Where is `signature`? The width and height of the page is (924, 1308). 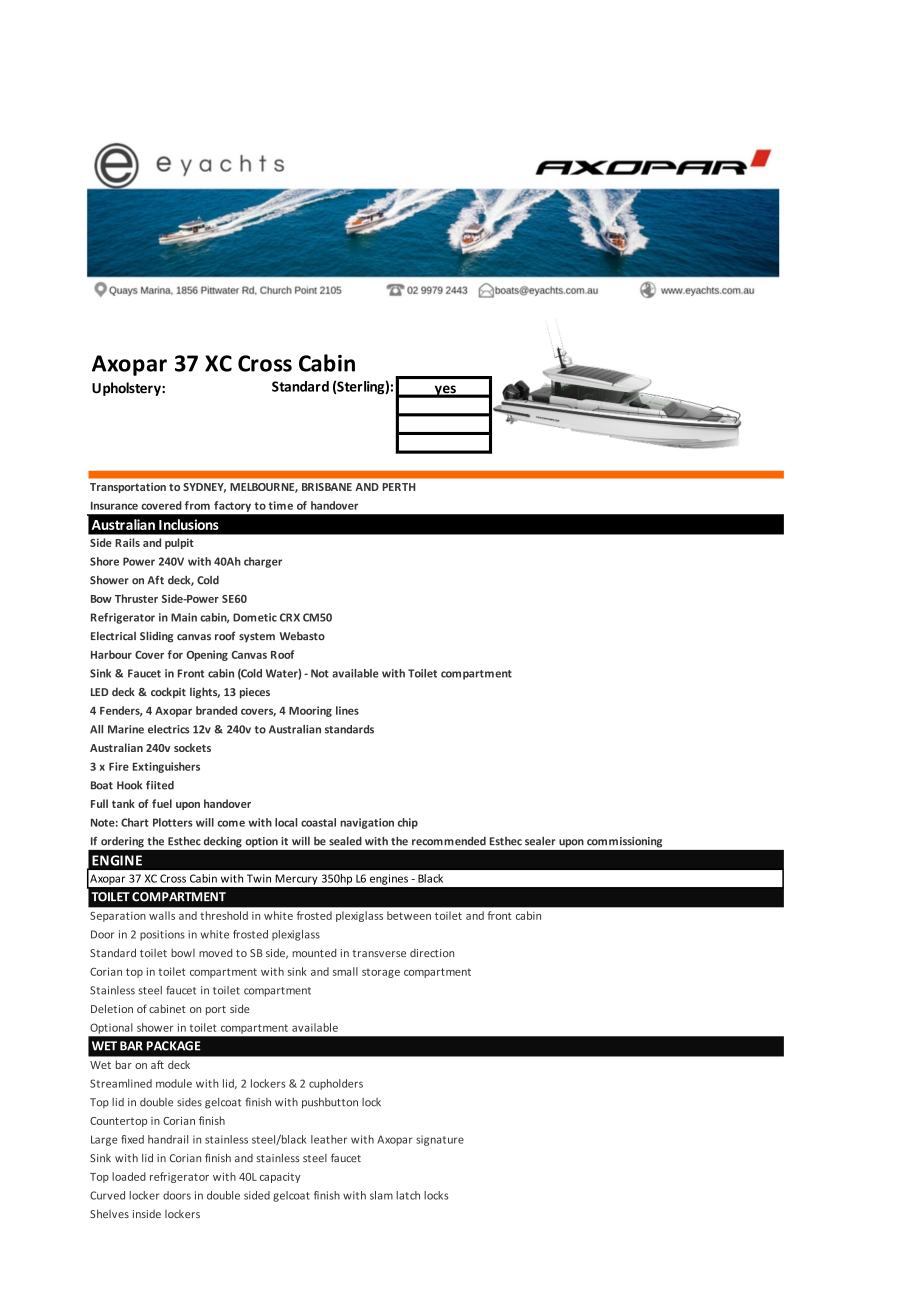
signature is located at coordinates (440, 1140).
